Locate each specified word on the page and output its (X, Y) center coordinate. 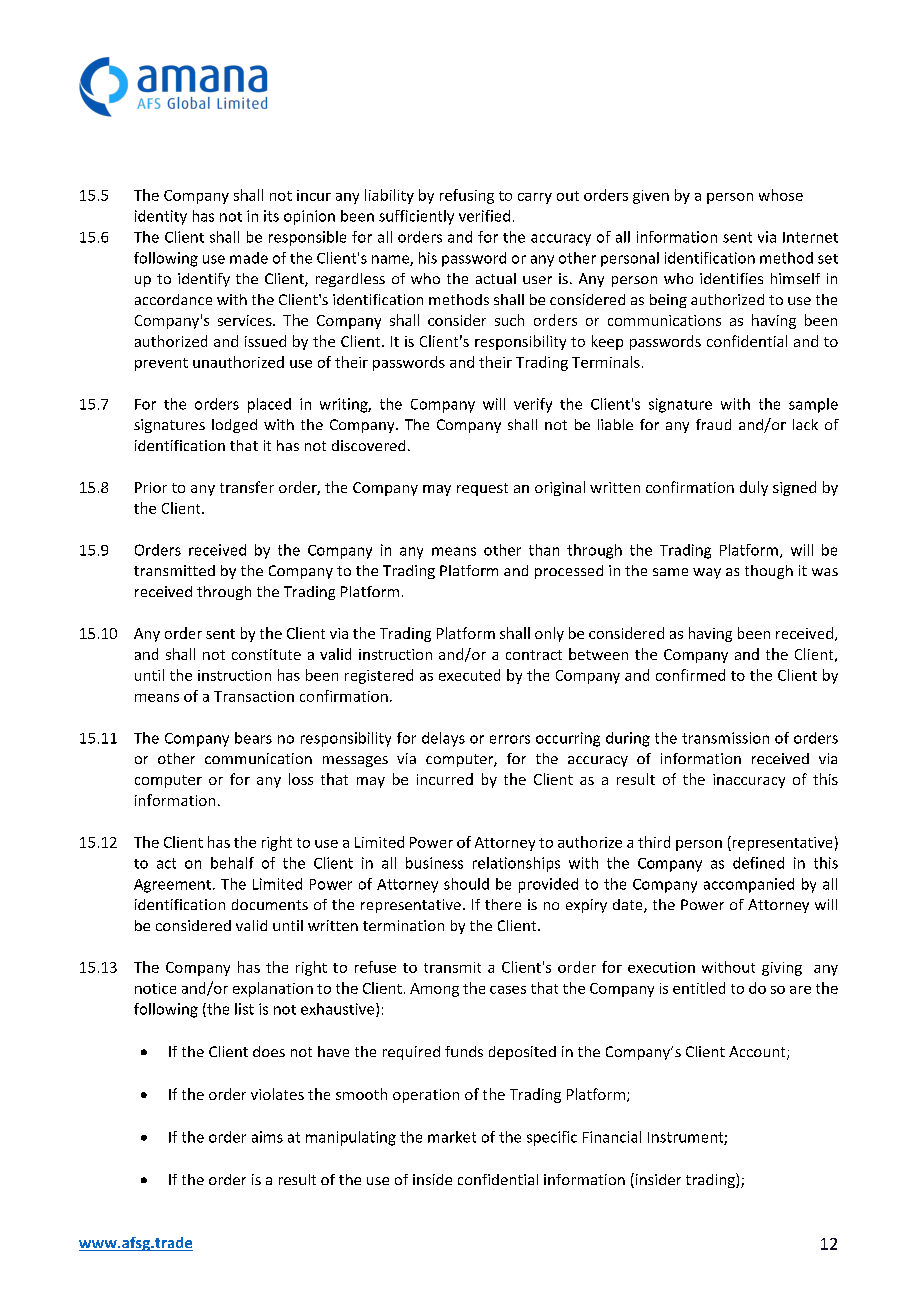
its (271, 216)
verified (484, 216)
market (452, 1137)
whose (781, 195)
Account (758, 1053)
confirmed (690, 675)
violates (277, 1094)
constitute (266, 654)
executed (469, 675)
